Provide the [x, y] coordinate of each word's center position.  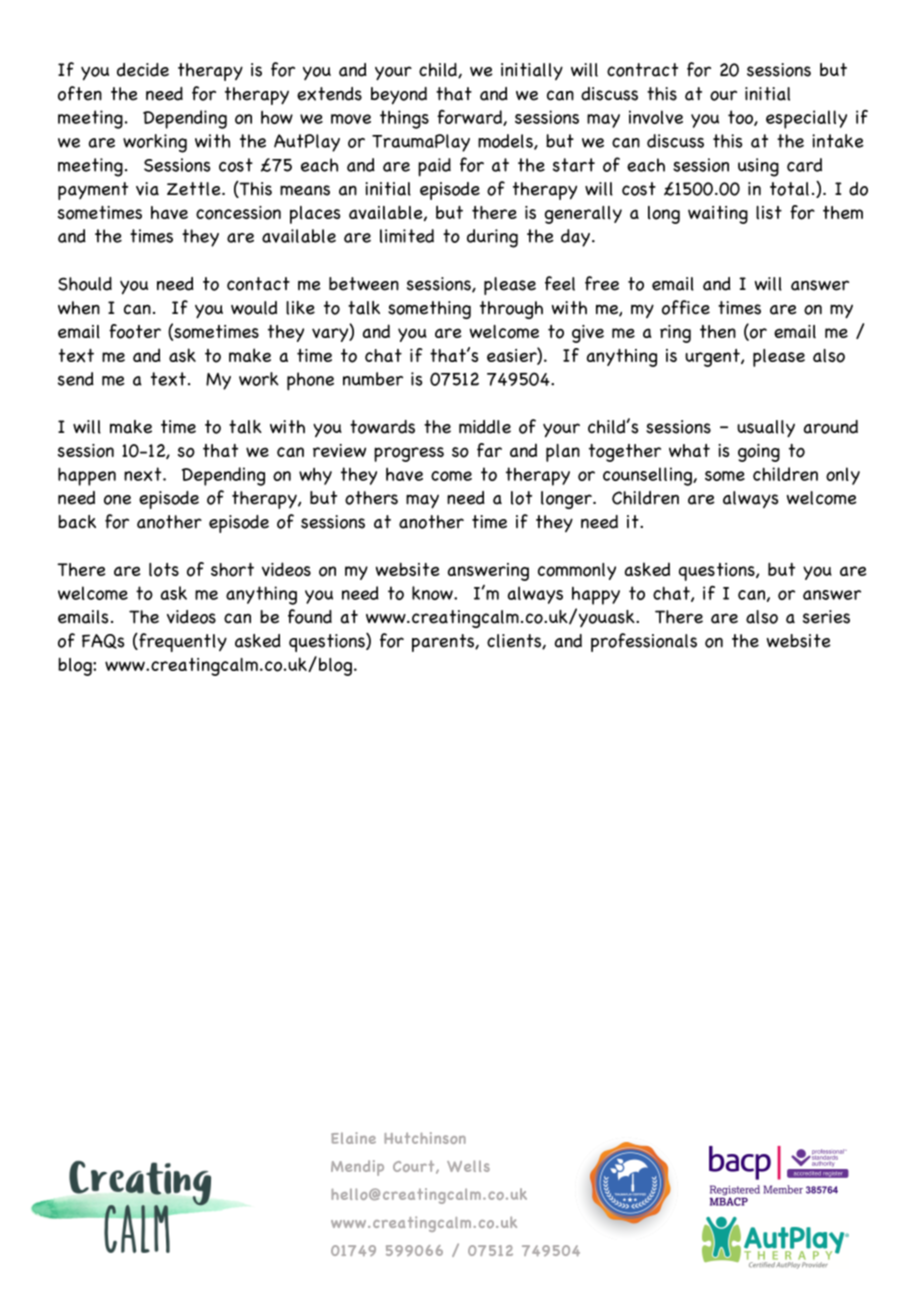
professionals [644, 642]
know [433, 593]
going [759, 453]
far [489, 450]
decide [143, 70]
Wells [468, 1166]
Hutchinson [425, 1138]
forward [470, 118]
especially [806, 119]
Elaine [353, 1138]
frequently [182, 642]
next [144, 474]
